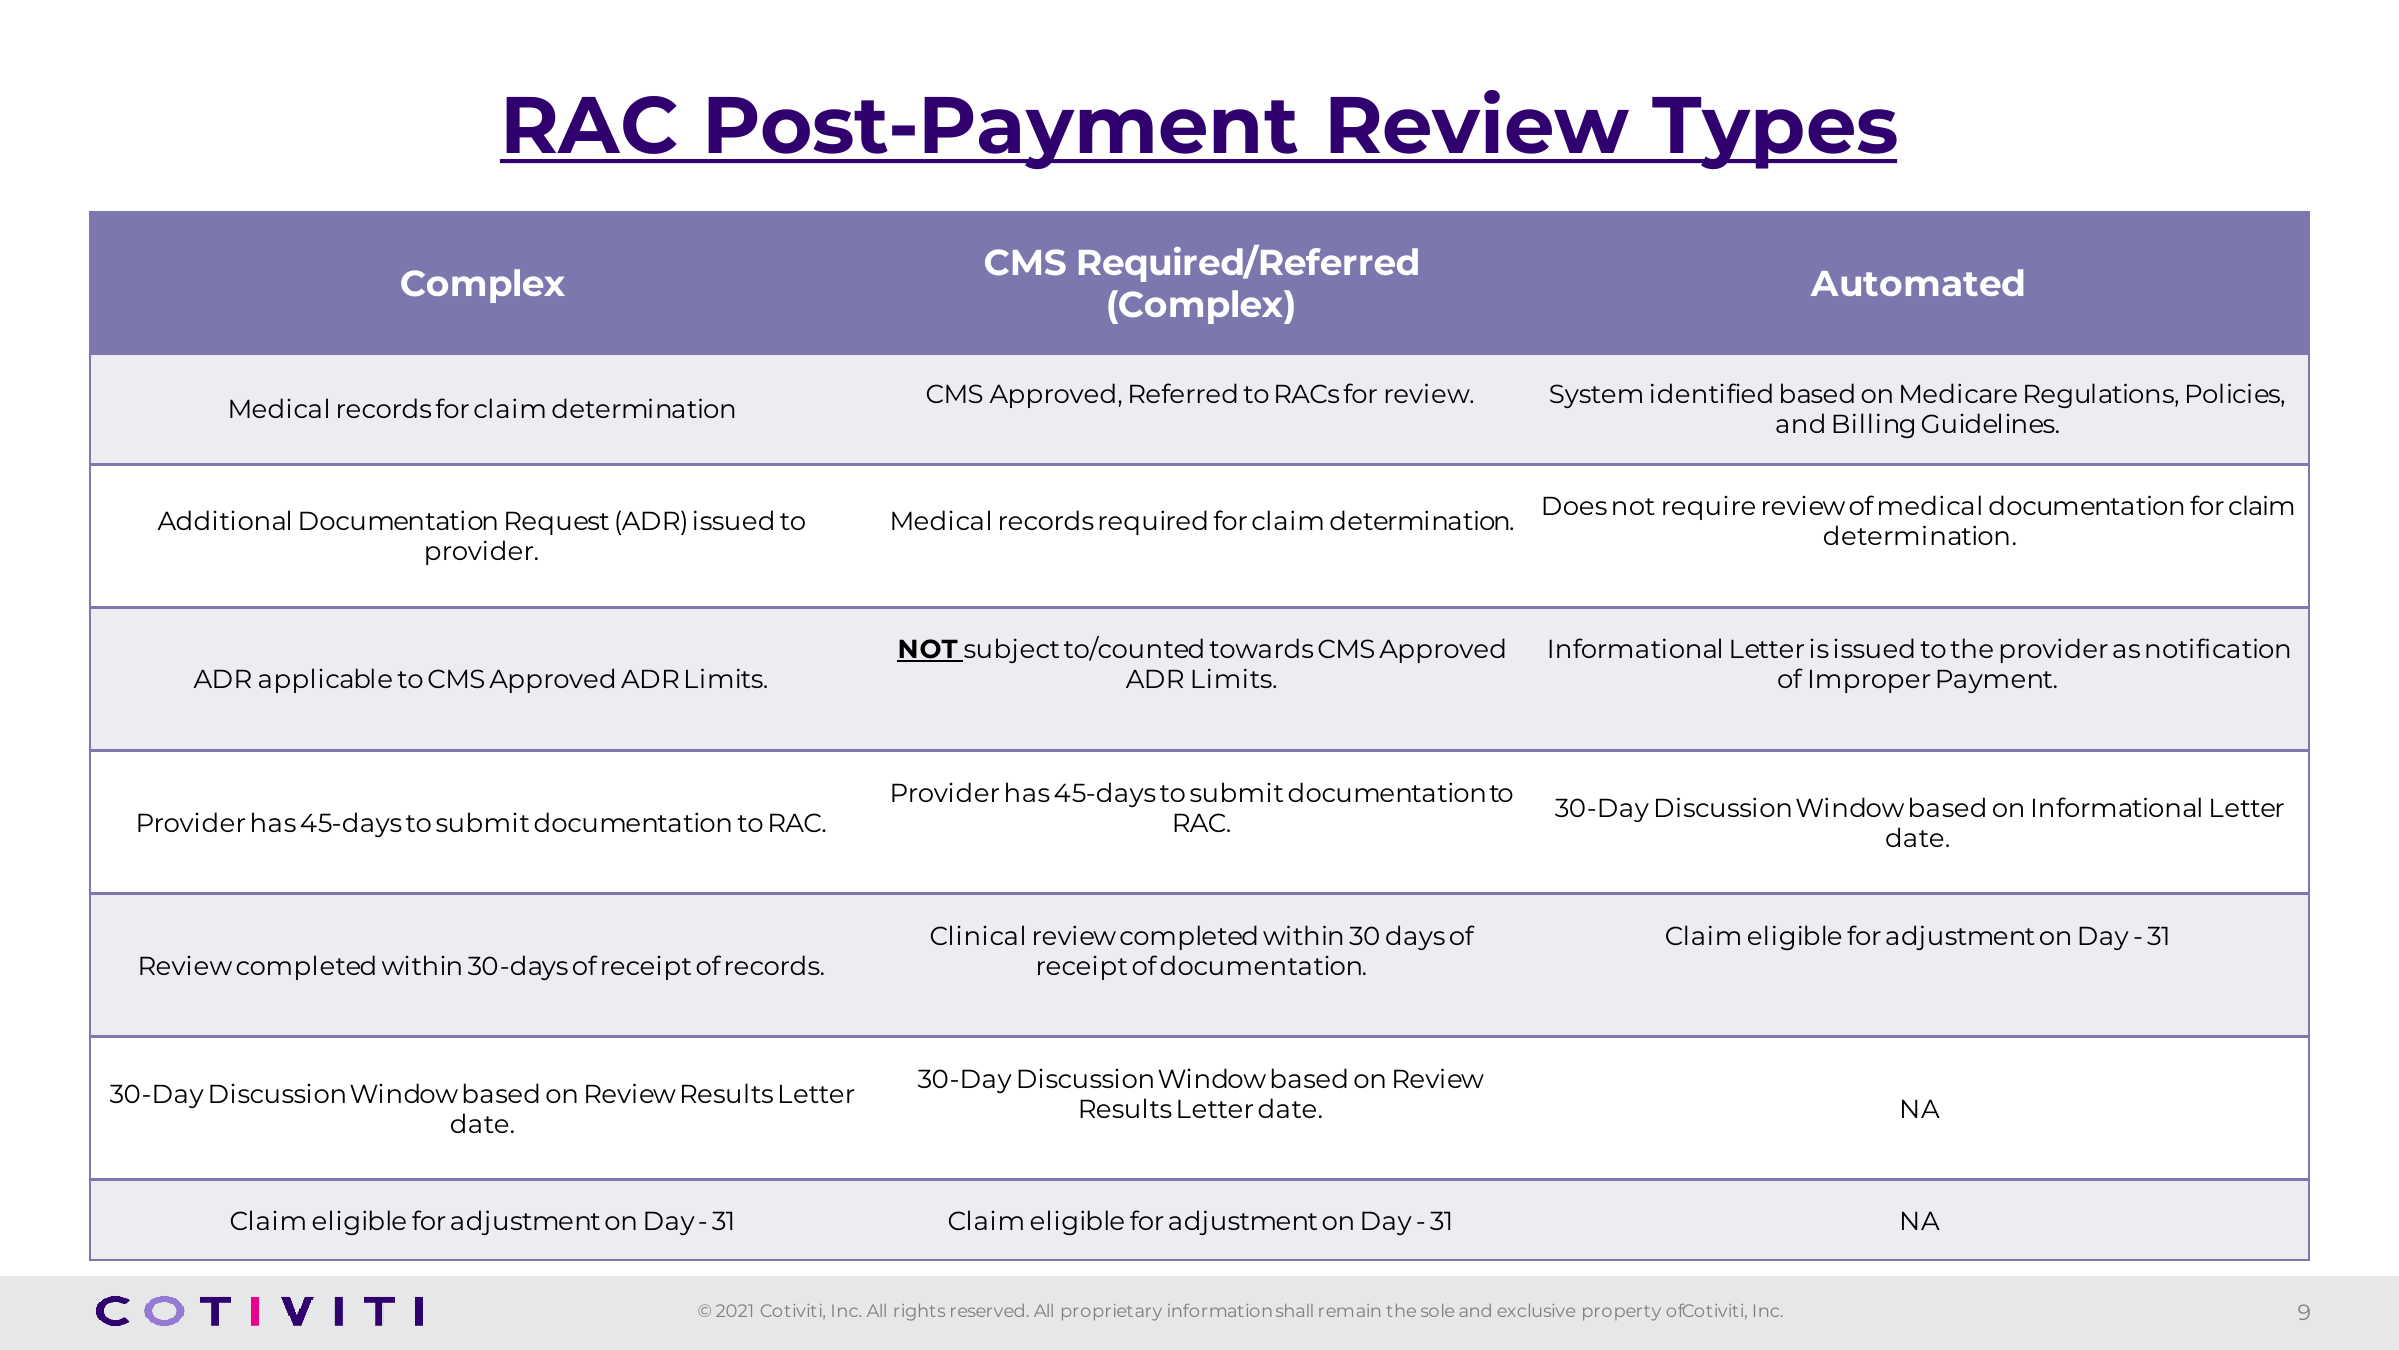  I want to click on property, so click(1622, 1313).
